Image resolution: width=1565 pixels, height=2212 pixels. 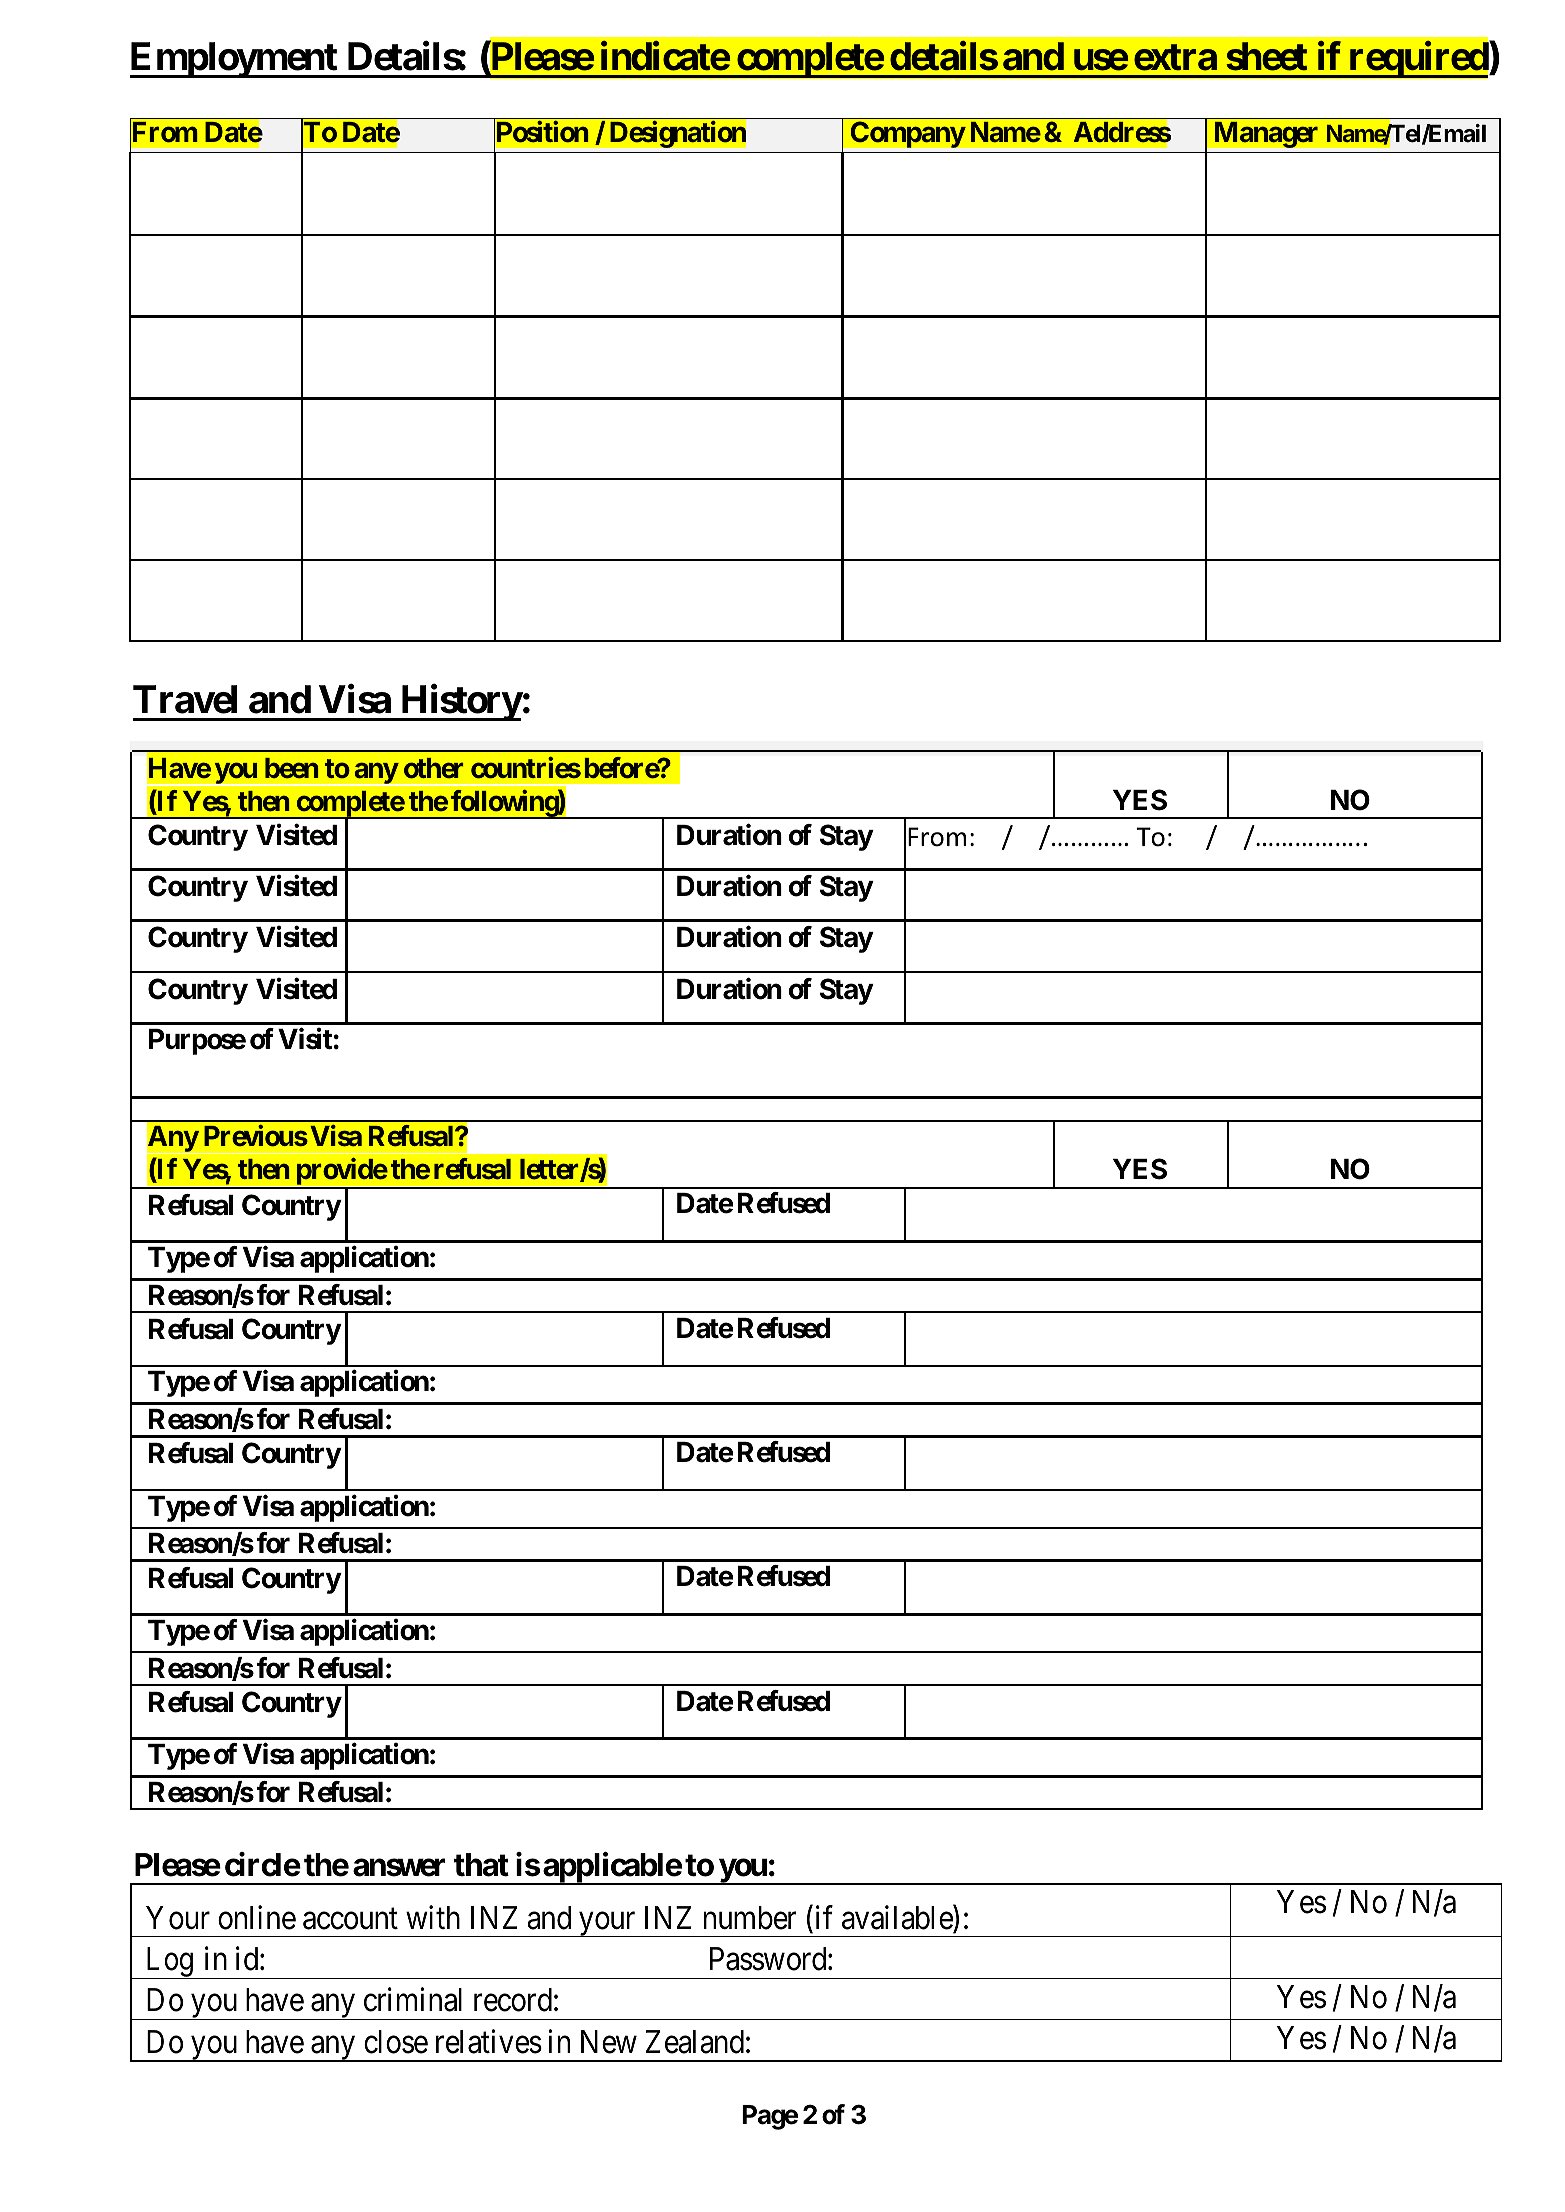 I want to click on extra, so click(x=1175, y=57).
